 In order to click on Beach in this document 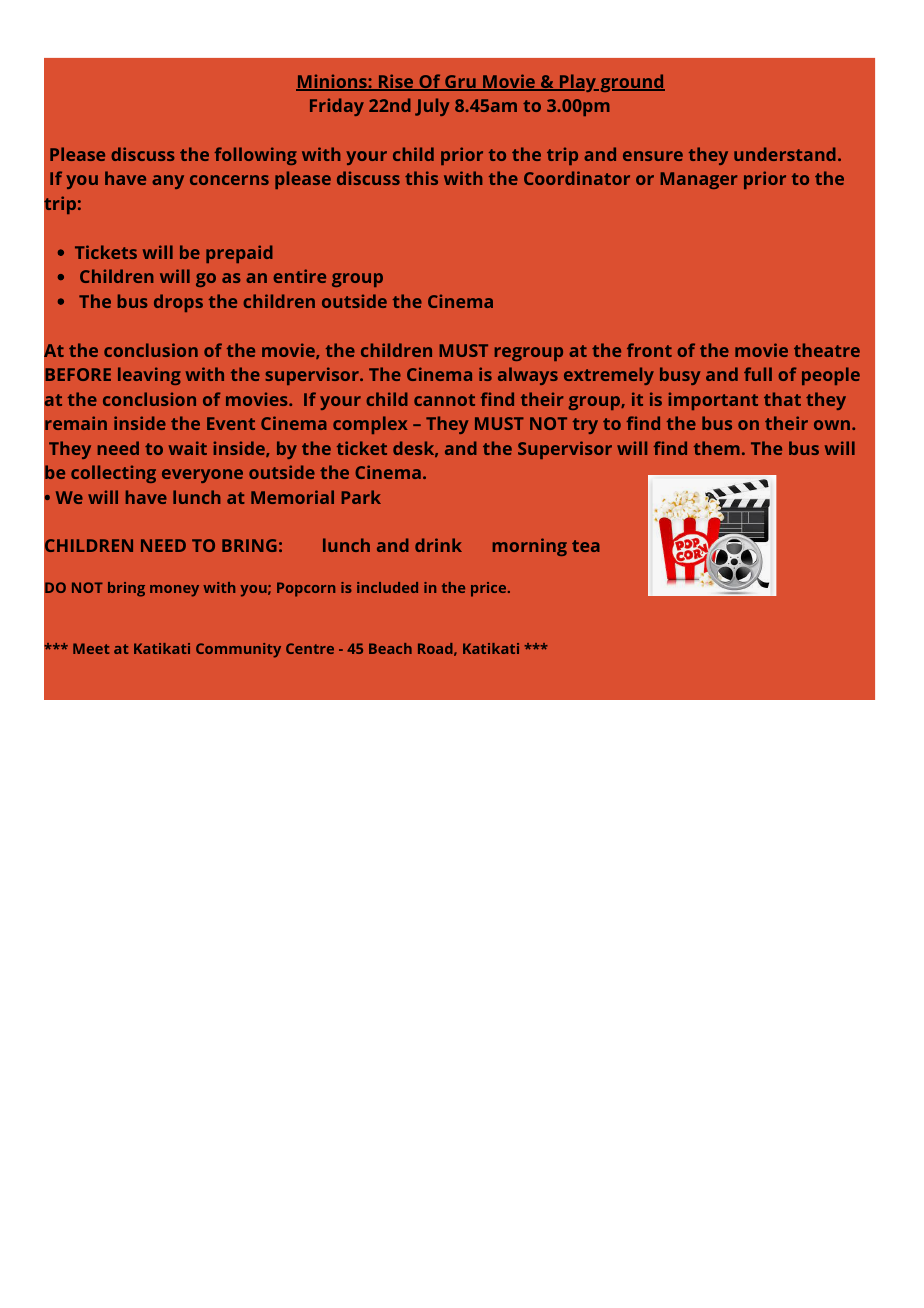, I will do `click(390, 648)`.
